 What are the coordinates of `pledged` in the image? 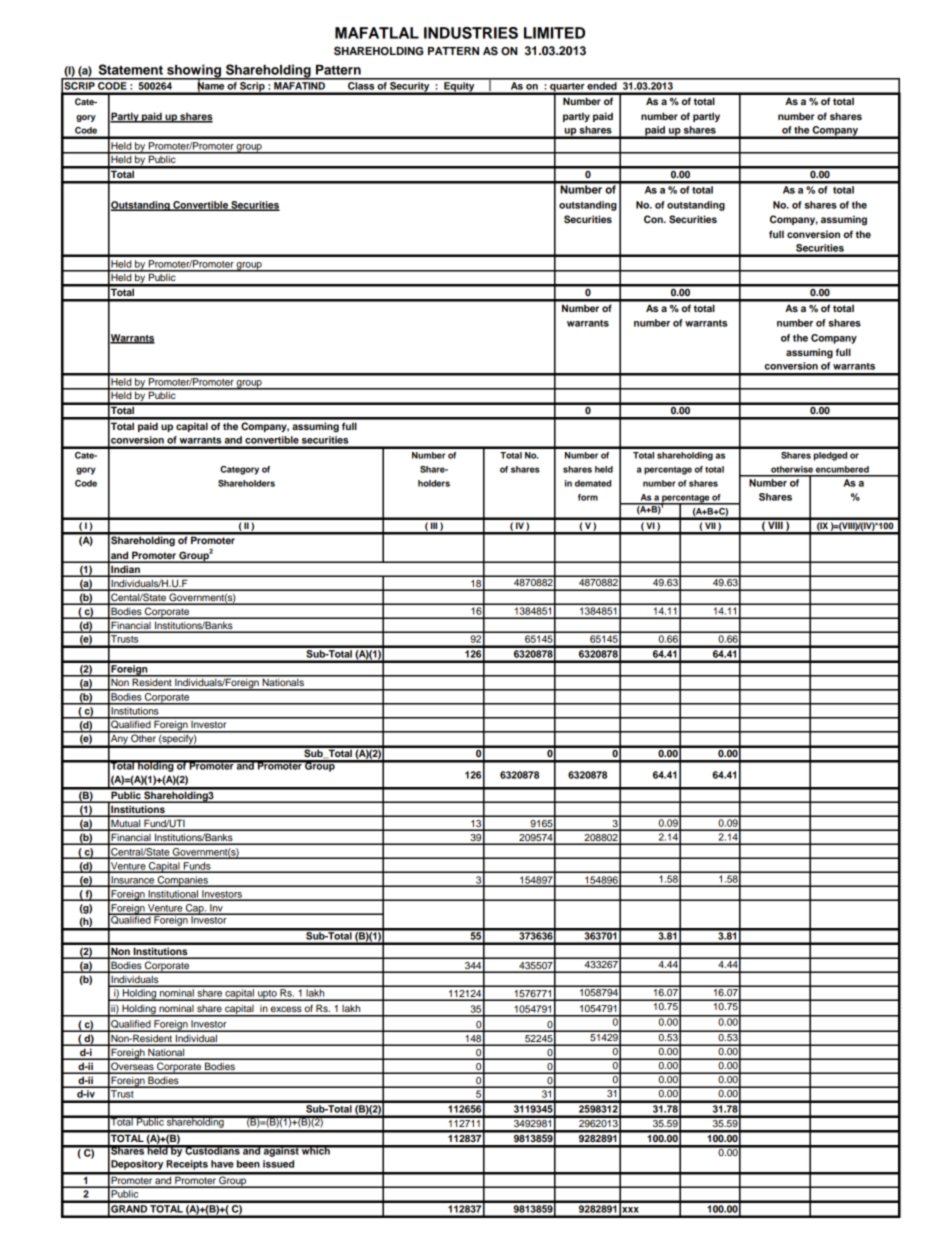 It's located at (830, 456).
